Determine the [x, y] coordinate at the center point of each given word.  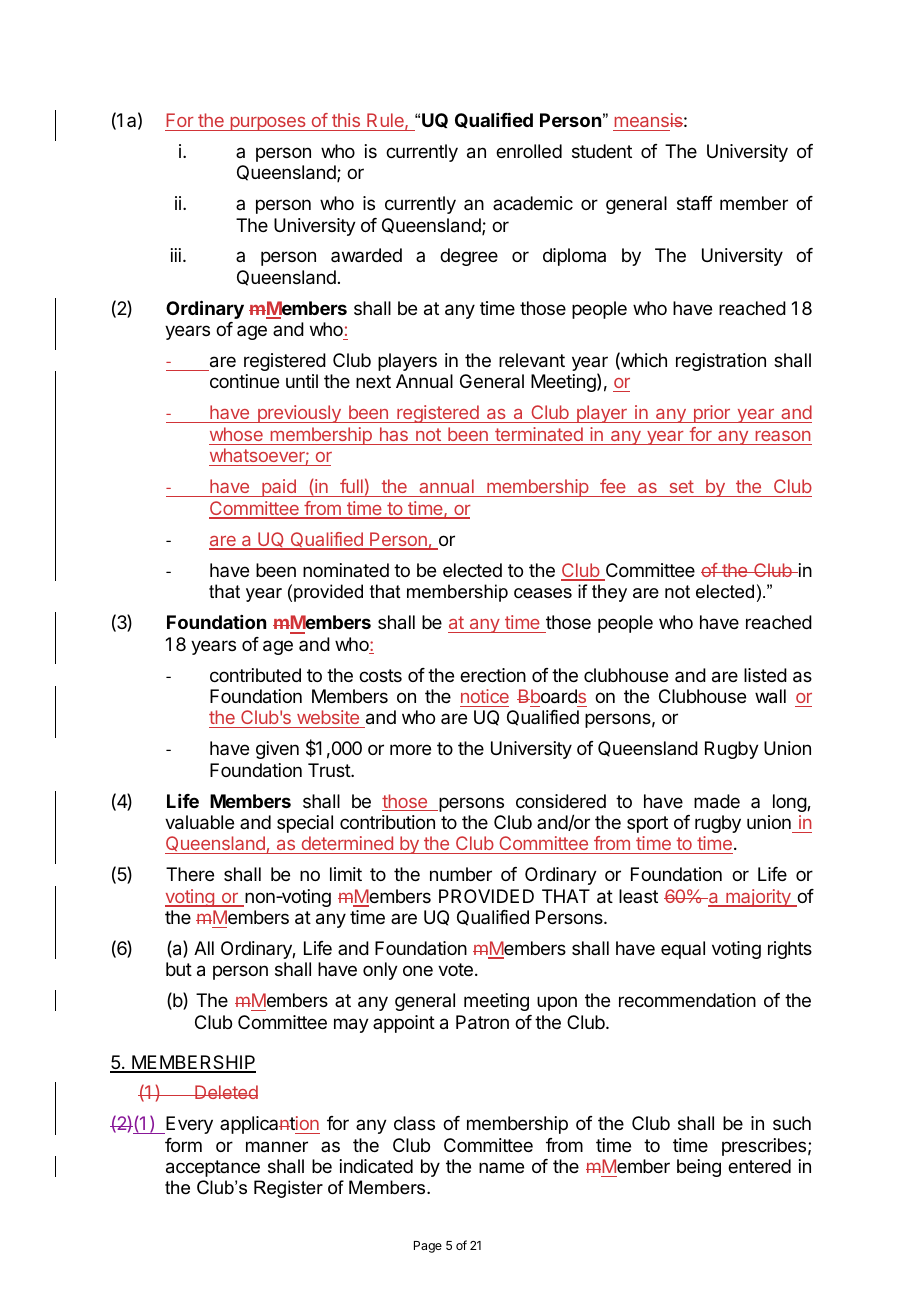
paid [279, 488]
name [501, 1167]
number [461, 874]
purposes [268, 124]
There [190, 874]
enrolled [529, 151]
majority [758, 898]
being [699, 1168]
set [681, 488]
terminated [539, 434]
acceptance [213, 1168]
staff [695, 203]
